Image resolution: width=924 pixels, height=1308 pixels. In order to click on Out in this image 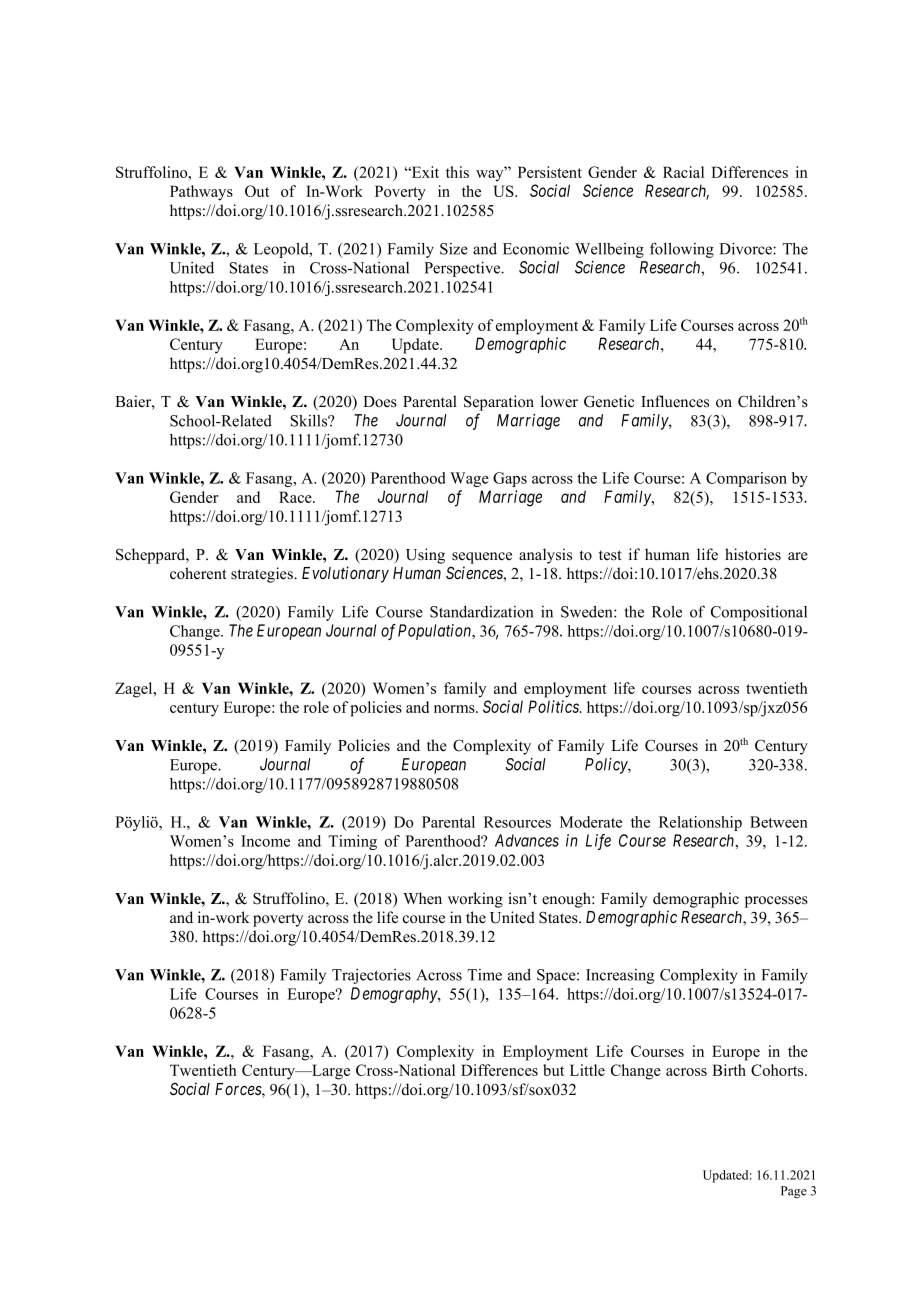, I will do `click(257, 191)`.
